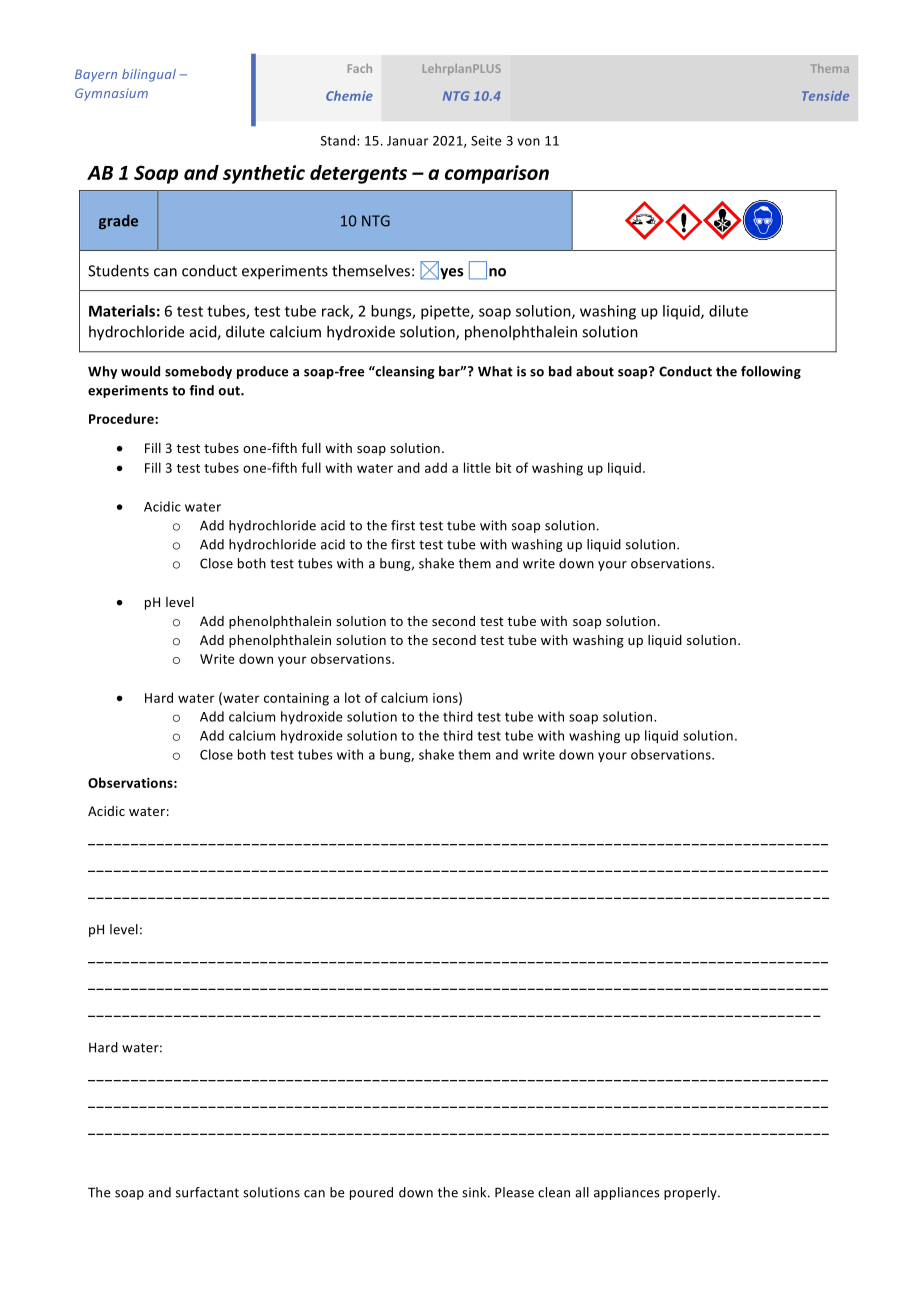 The height and width of the page is (1308, 924). I want to click on poured, so click(371, 1193).
